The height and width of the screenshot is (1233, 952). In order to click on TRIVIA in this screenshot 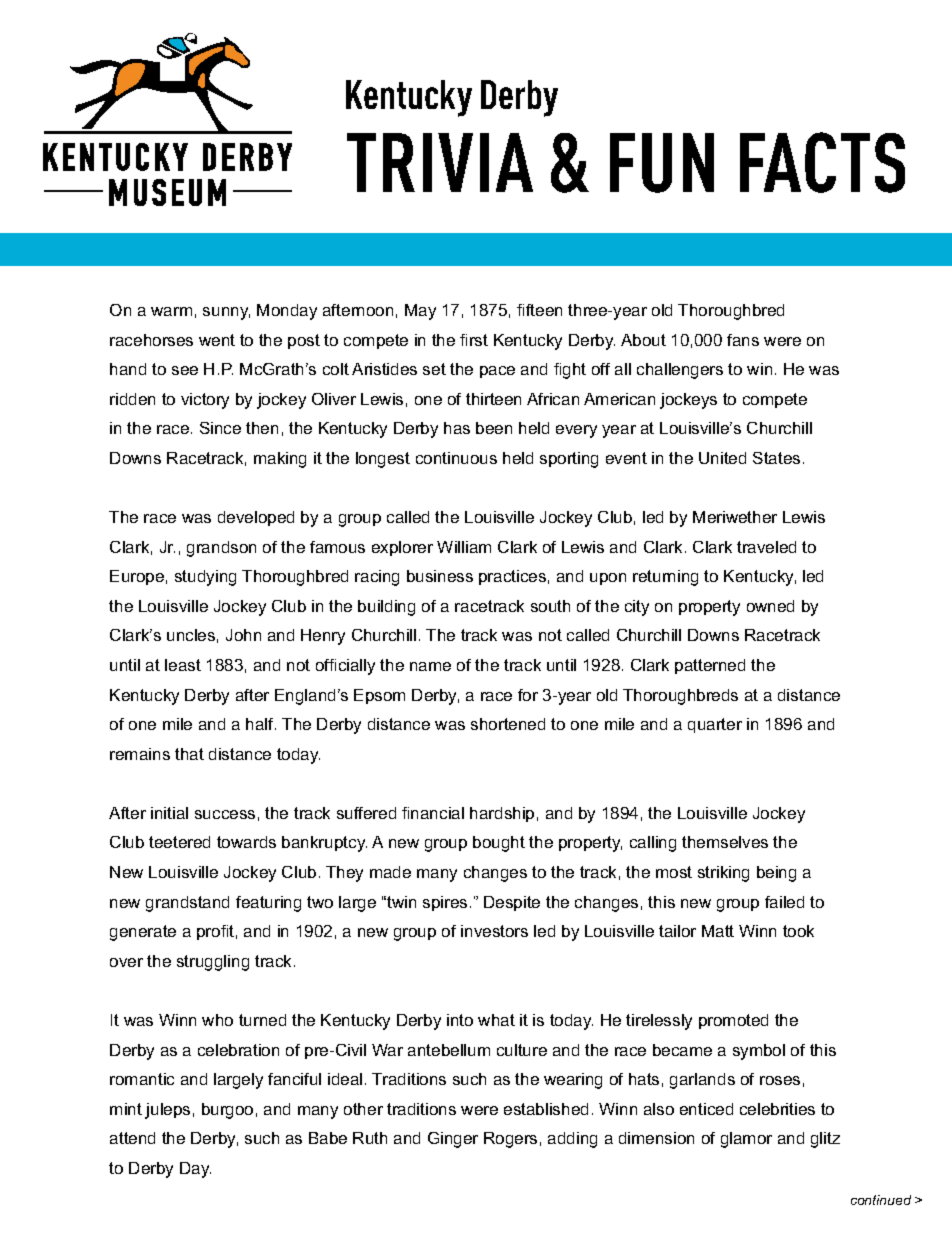, I will do `click(440, 162)`.
